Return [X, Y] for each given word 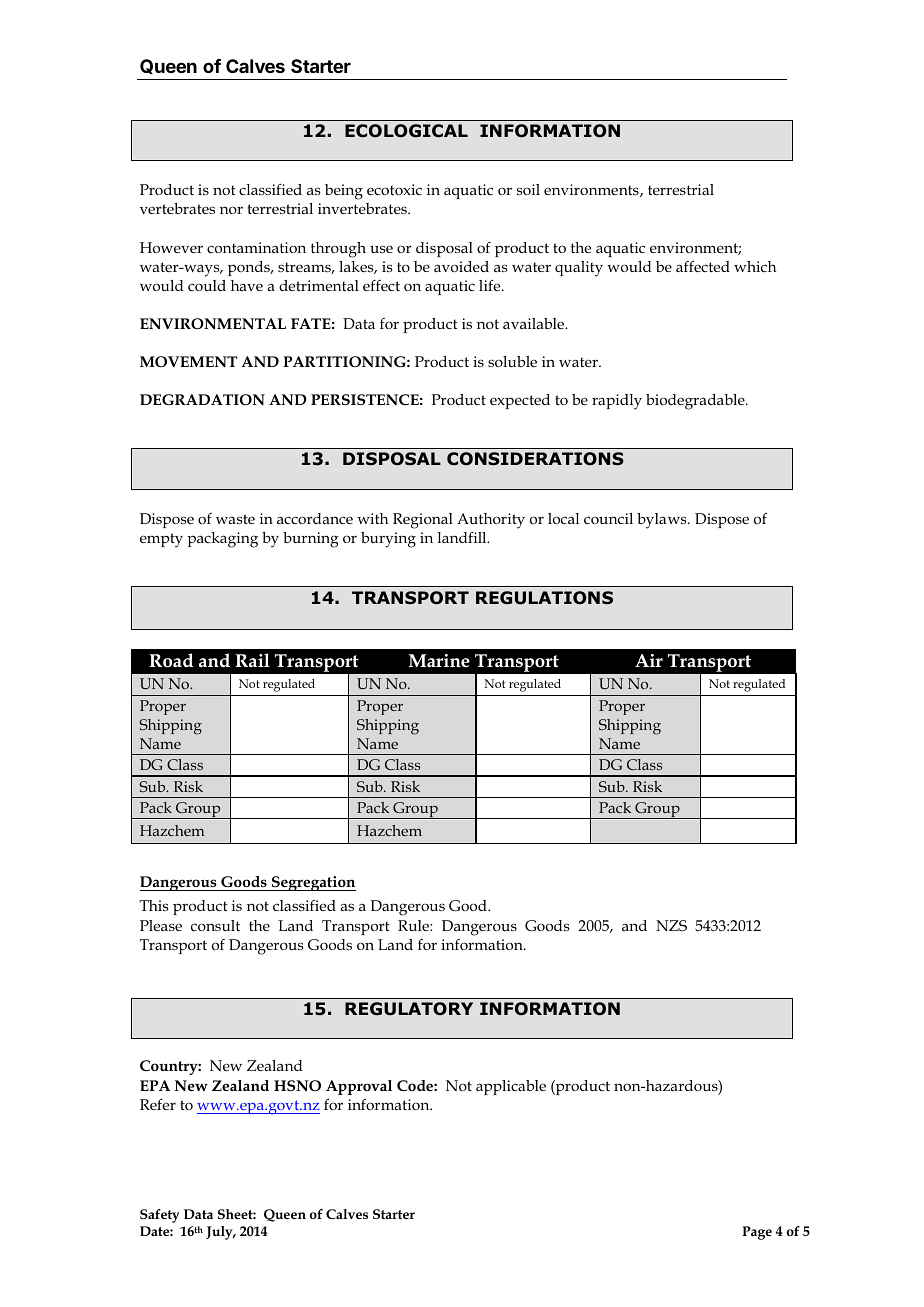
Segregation [313, 883]
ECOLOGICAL [406, 131]
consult [215, 925]
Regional [423, 521]
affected [703, 266]
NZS [671, 925]
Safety [160, 1216]
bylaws [663, 521]
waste [235, 519]
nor [231, 210]
